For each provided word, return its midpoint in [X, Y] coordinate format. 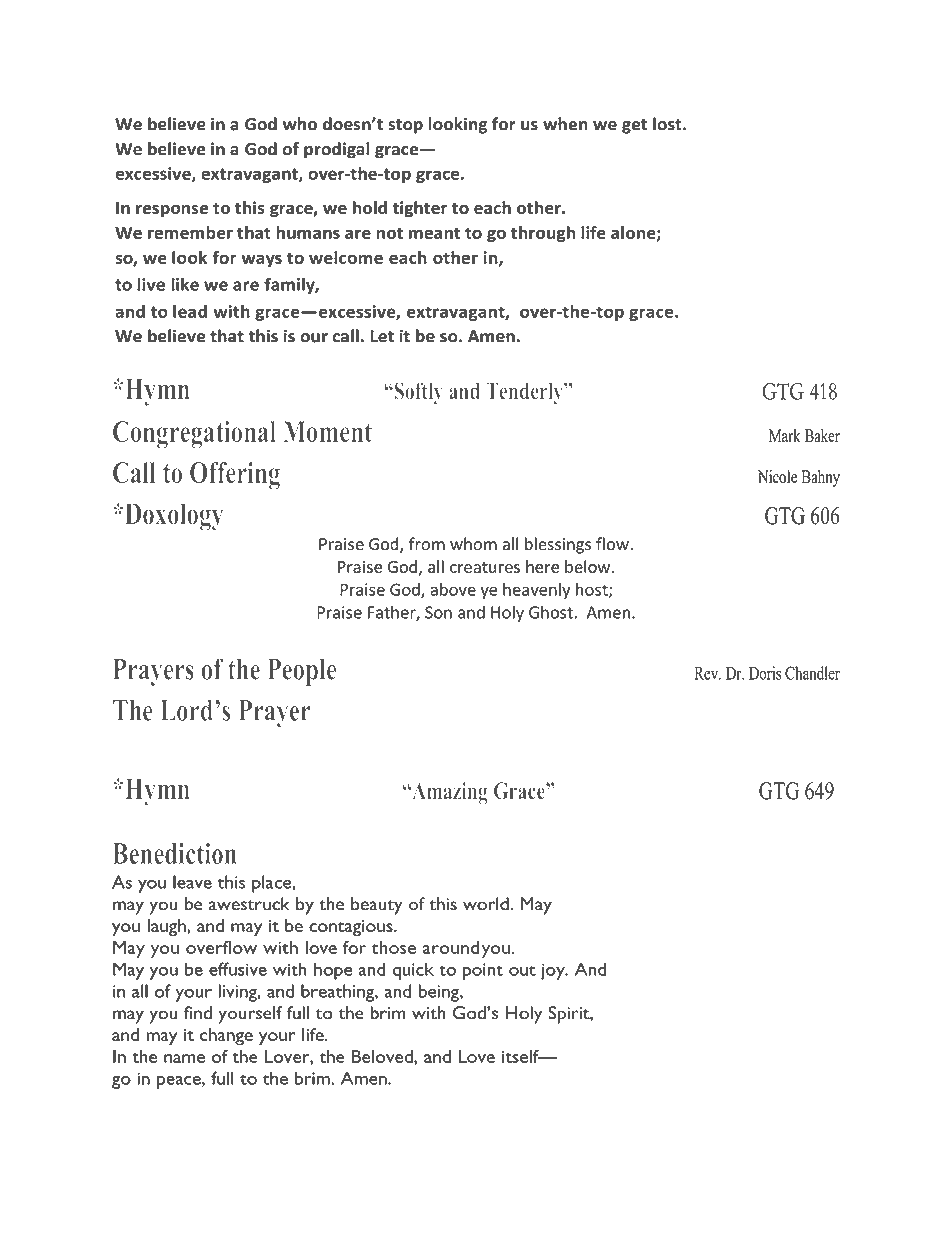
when [565, 124]
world [487, 904]
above [453, 589]
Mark [785, 435]
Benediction [175, 853]
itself [521, 1056]
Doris [765, 673]
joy [554, 971]
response [172, 211]
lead [190, 311]
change [226, 1037]
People [302, 672]
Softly [417, 393]
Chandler [812, 673]
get [634, 126]
